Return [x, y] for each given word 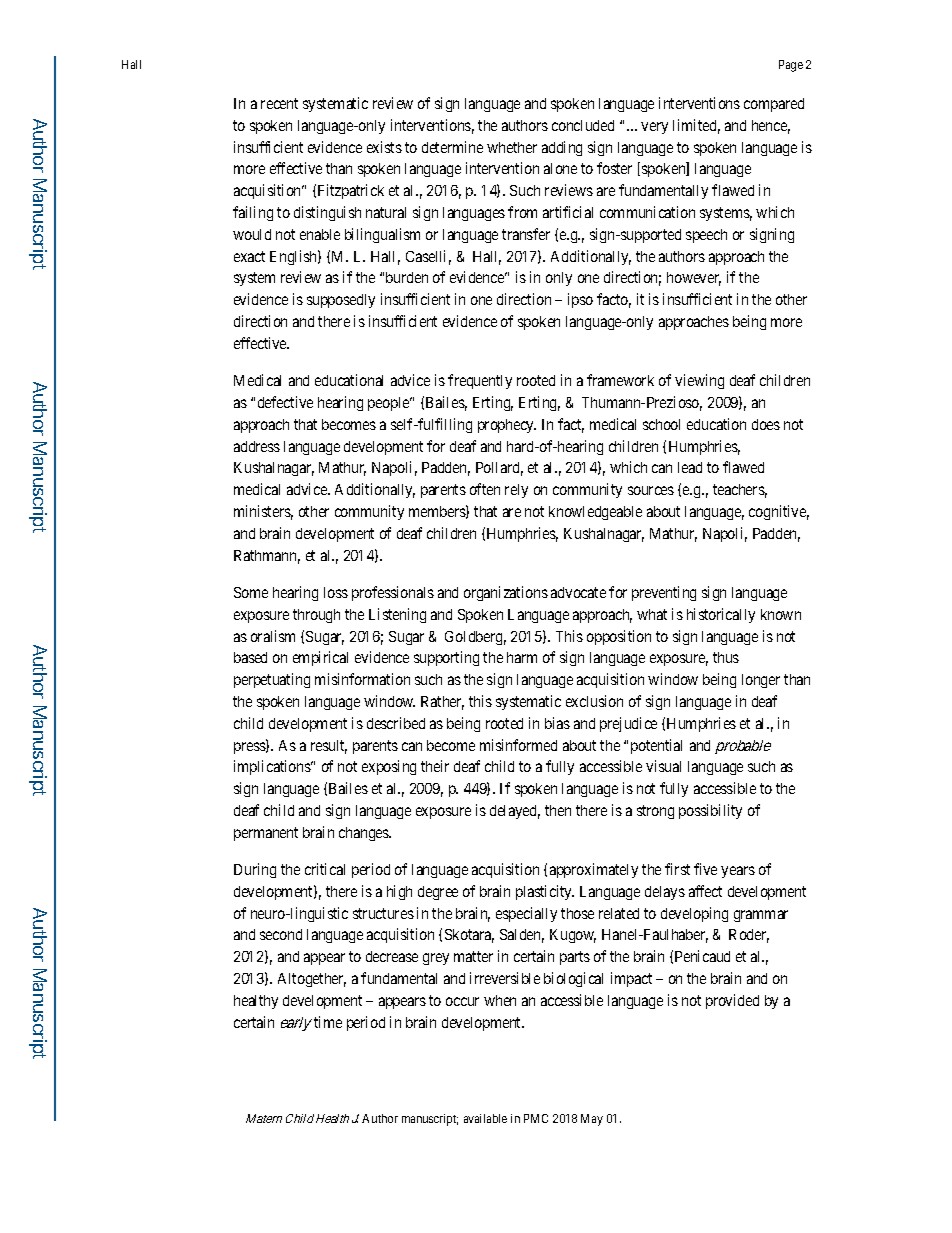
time [328, 1022]
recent [279, 103]
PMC [536, 1118]
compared [774, 105]
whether [512, 147]
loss [336, 592]
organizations [506, 593]
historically [721, 615]
